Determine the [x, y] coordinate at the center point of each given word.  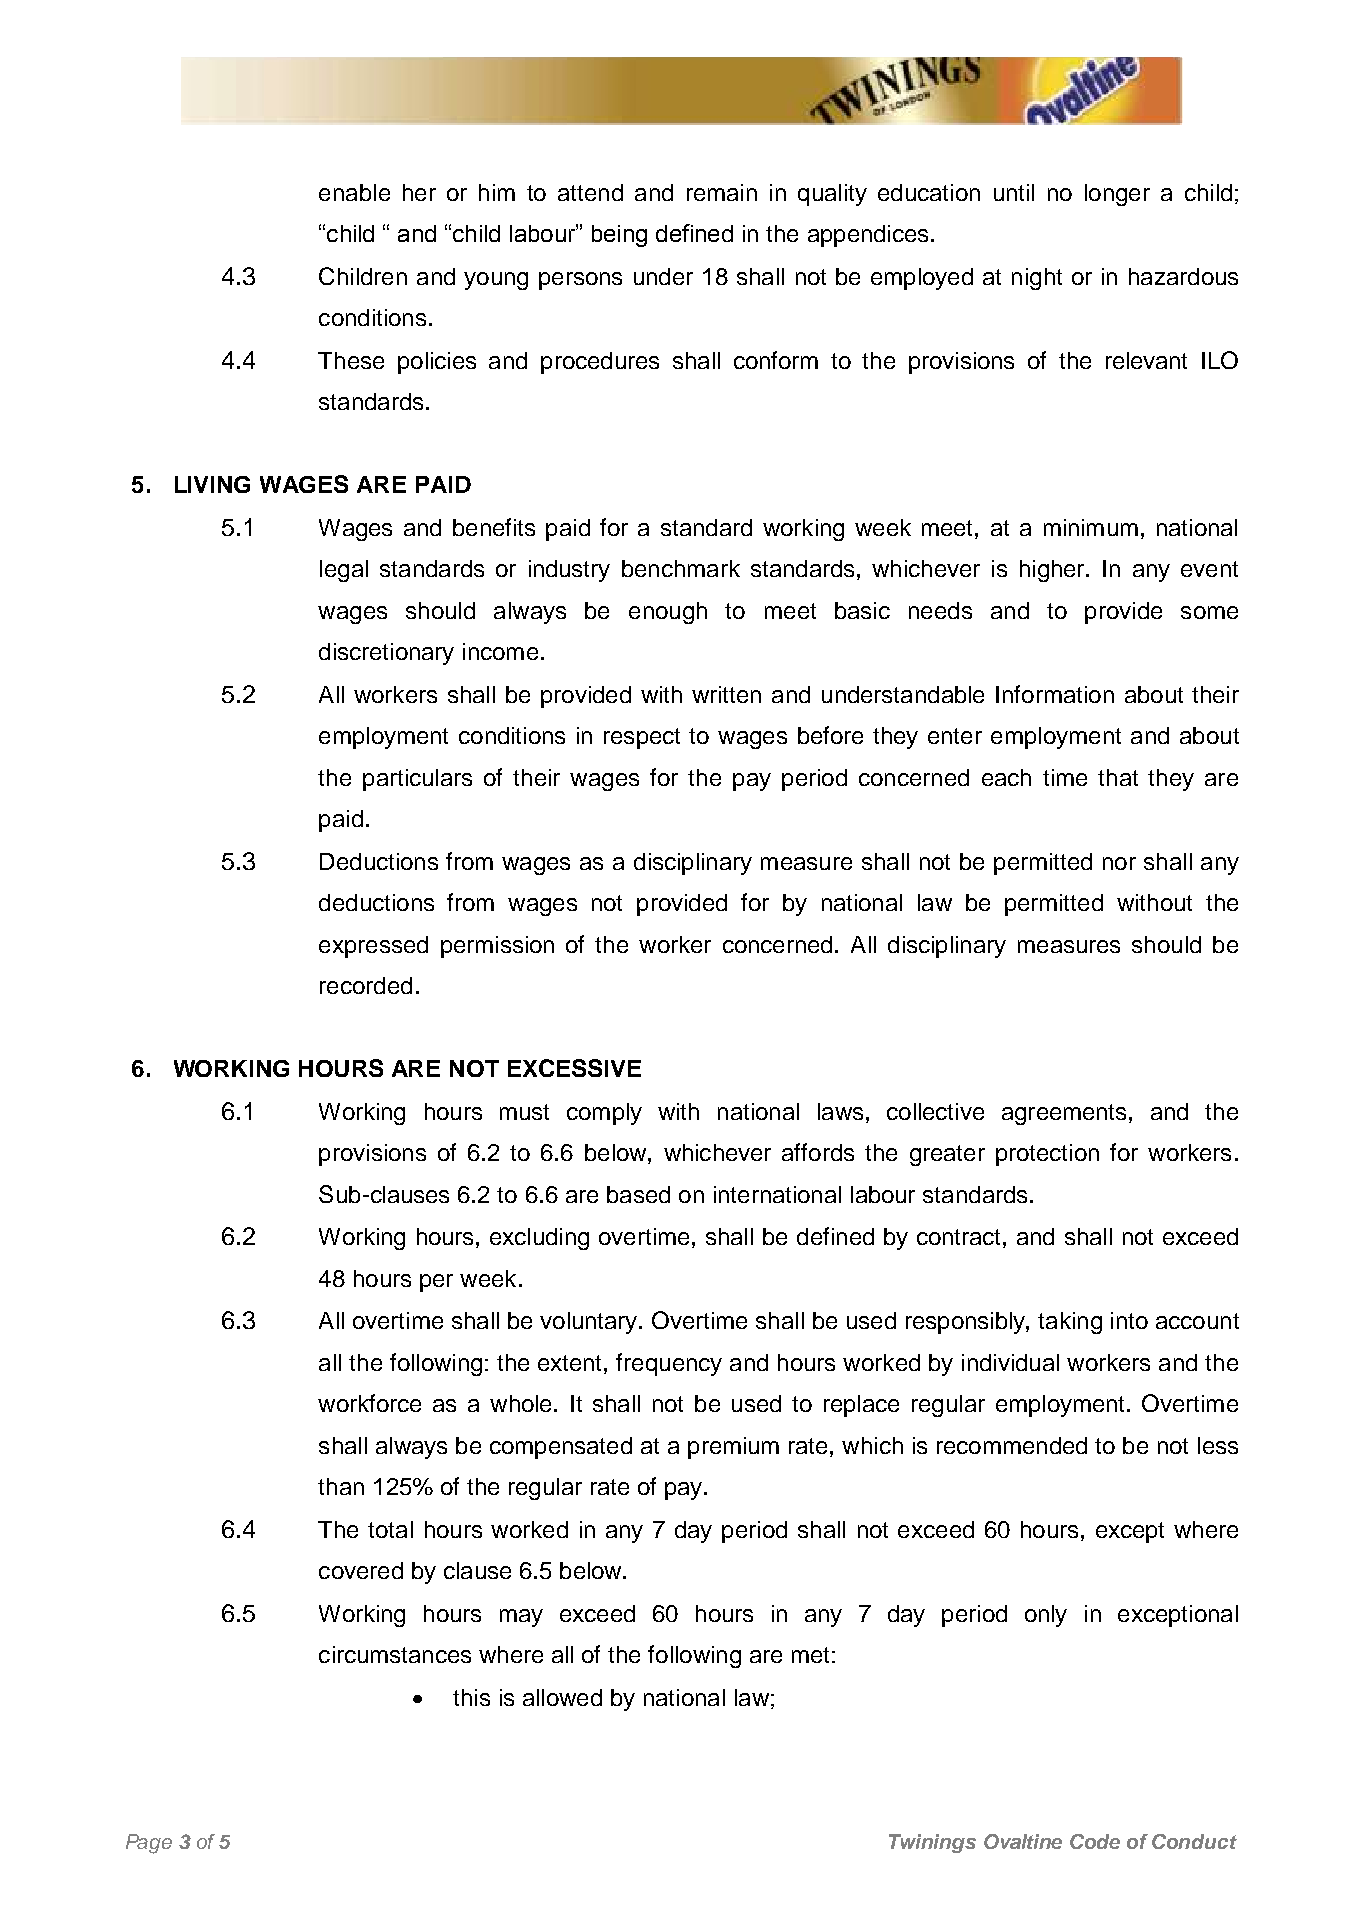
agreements [1064, 1114]
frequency [669, 1364]
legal [344, 571]
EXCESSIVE [574, 1068]
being [619, 236]
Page [149, 1844]
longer [1117, 195]
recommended [1012, 1445]
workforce [369, 1403]
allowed [562, 1697]
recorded [366, 985]
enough [668, 613]
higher [1053, 571]
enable [354, 192]
